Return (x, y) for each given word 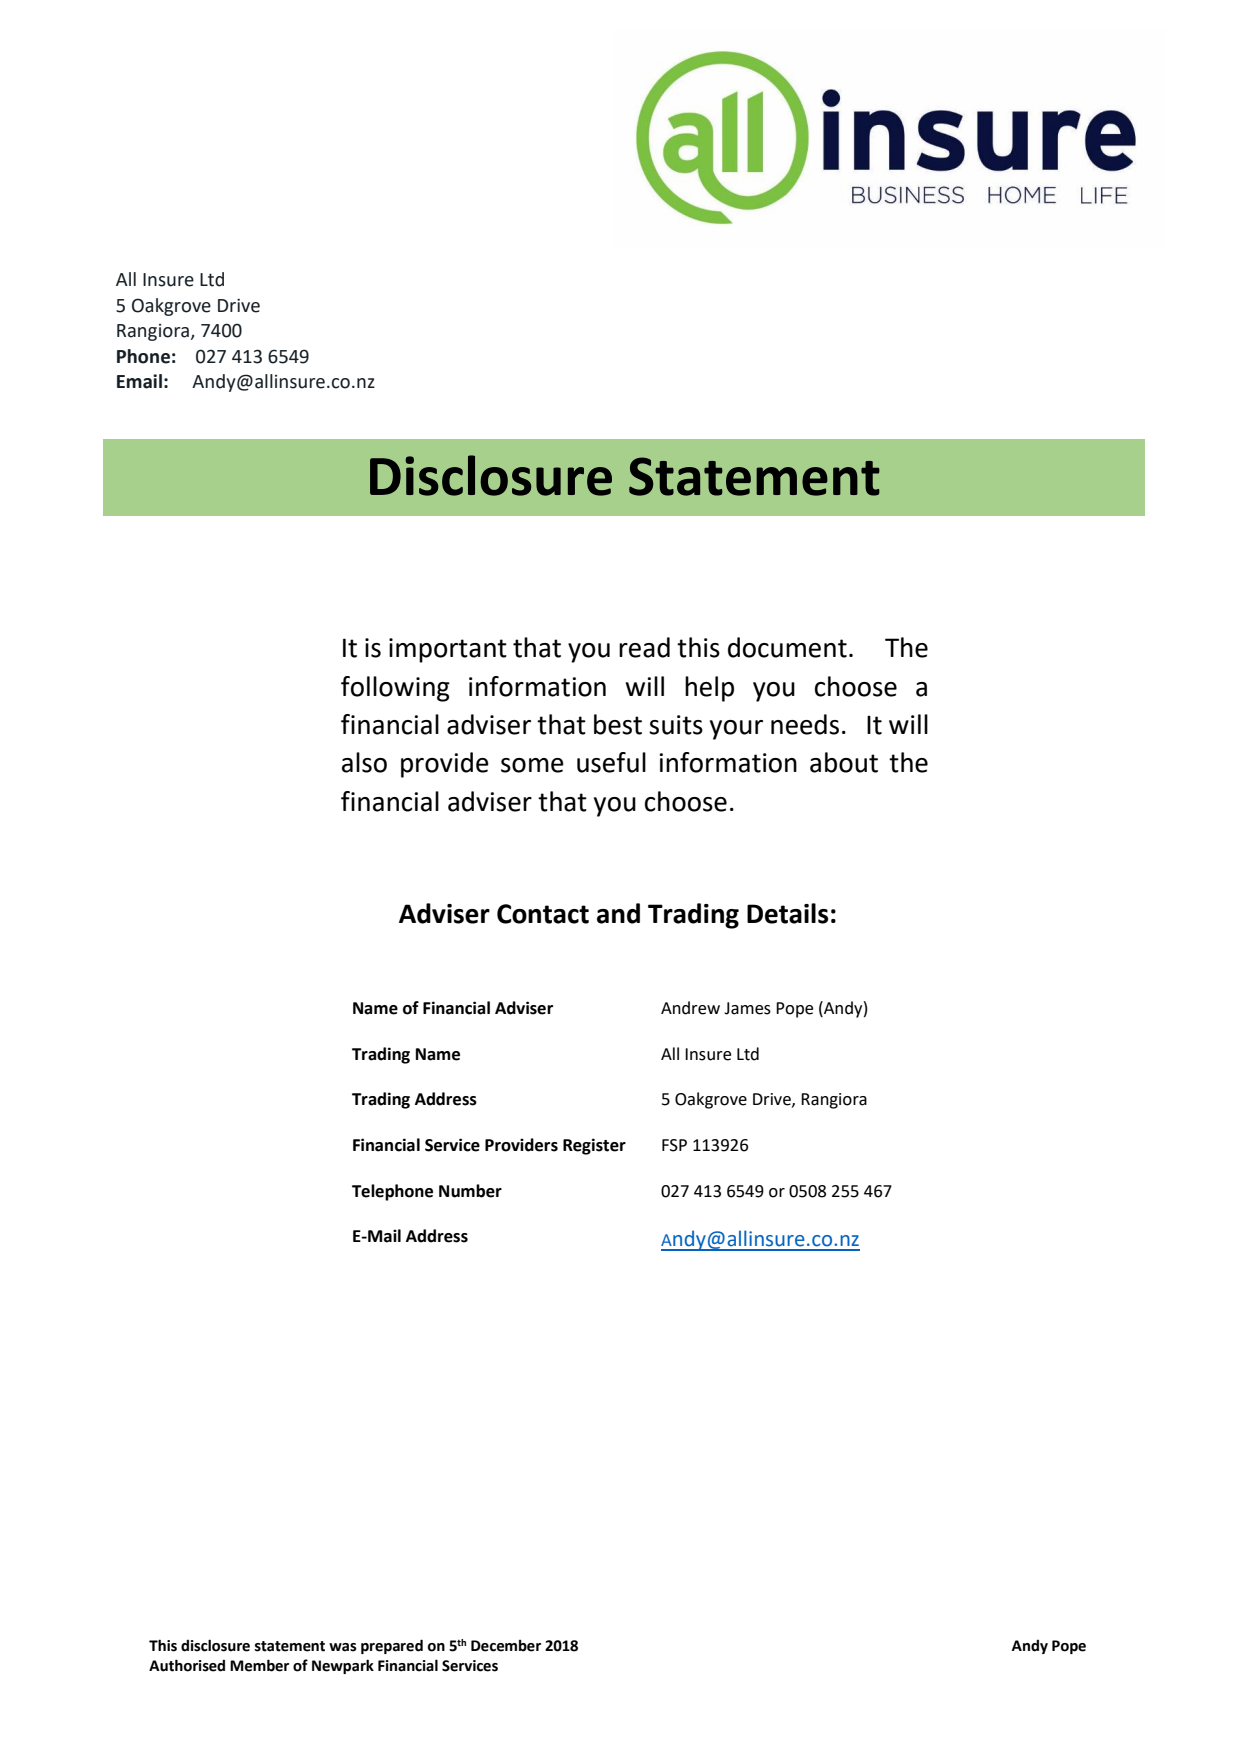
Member (259, 1665)
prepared (392, 1646)
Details (787, 913)
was (343, 1647)
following (395, 689)
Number (470, 1191)
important (448, 650)
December (506, 1646)
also (364, 762)
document (787, 647)
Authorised (187, 1665)
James (747, 1008)
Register (594, 1146)
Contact (543, 914)
